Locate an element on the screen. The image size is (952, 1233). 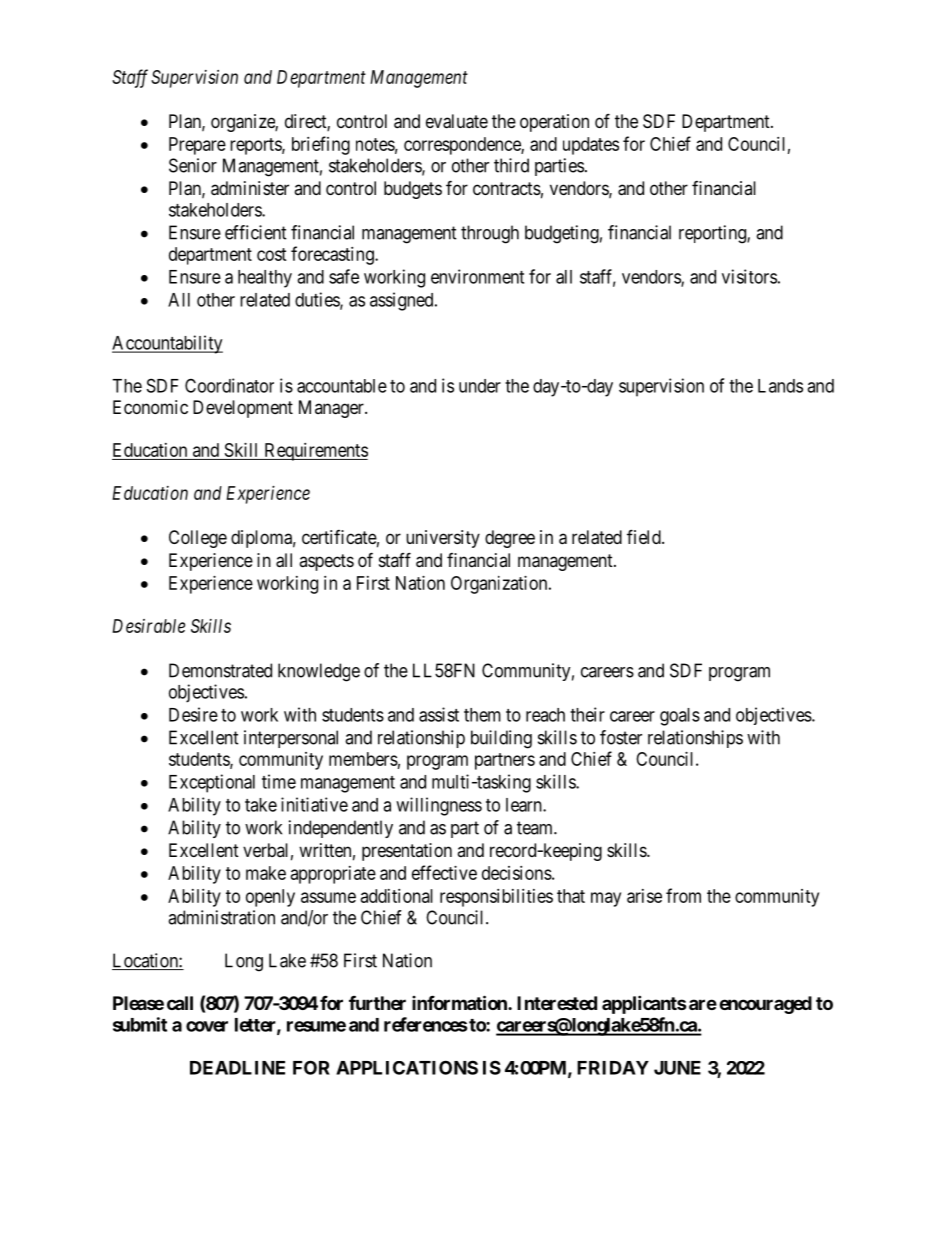
cover is located at coordinates (207, 1026).
